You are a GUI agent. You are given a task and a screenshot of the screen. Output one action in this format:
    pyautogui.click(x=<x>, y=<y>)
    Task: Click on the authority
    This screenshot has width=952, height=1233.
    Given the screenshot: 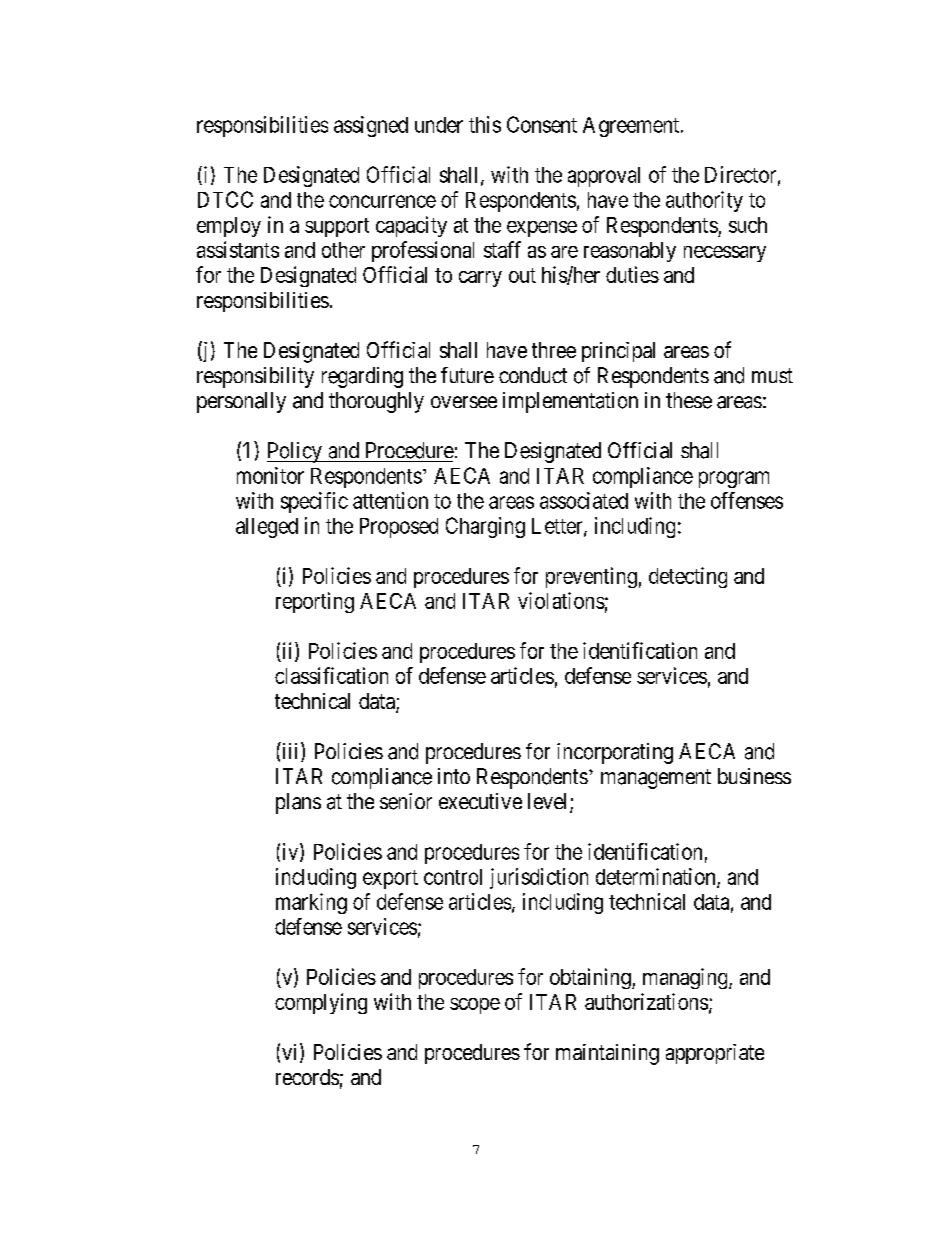 What is the action you would take?
    pyautogui.click(x=704, y=201)
